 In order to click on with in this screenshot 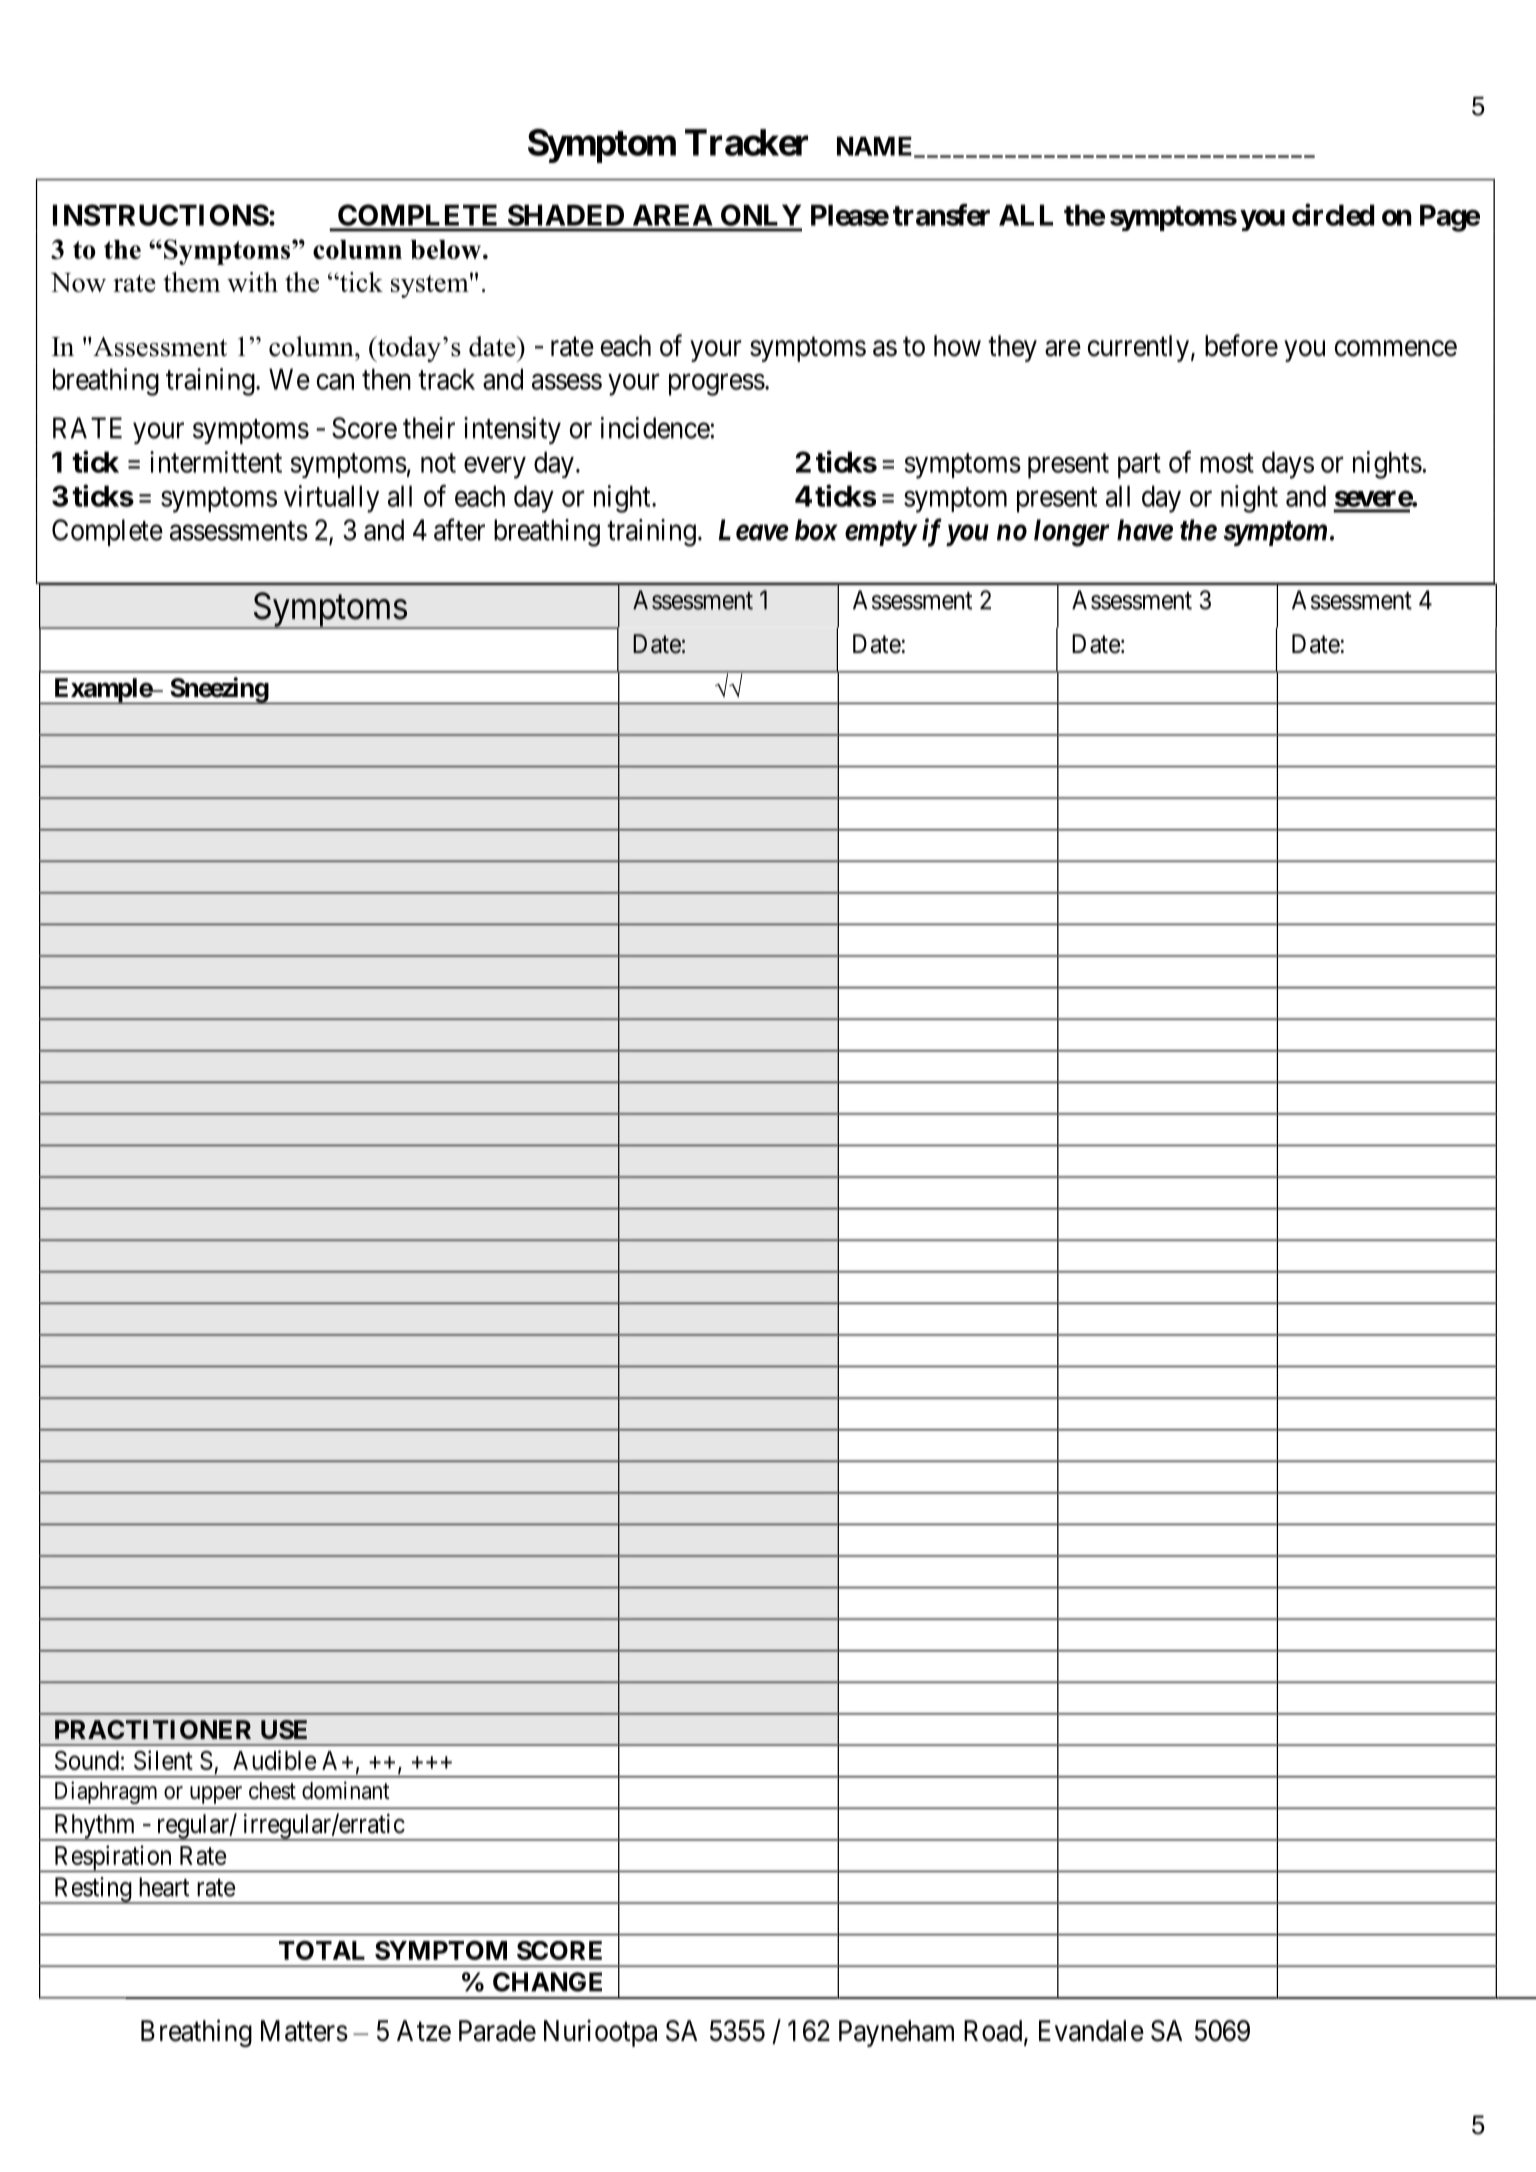, I will do `click(252, 282)`.
